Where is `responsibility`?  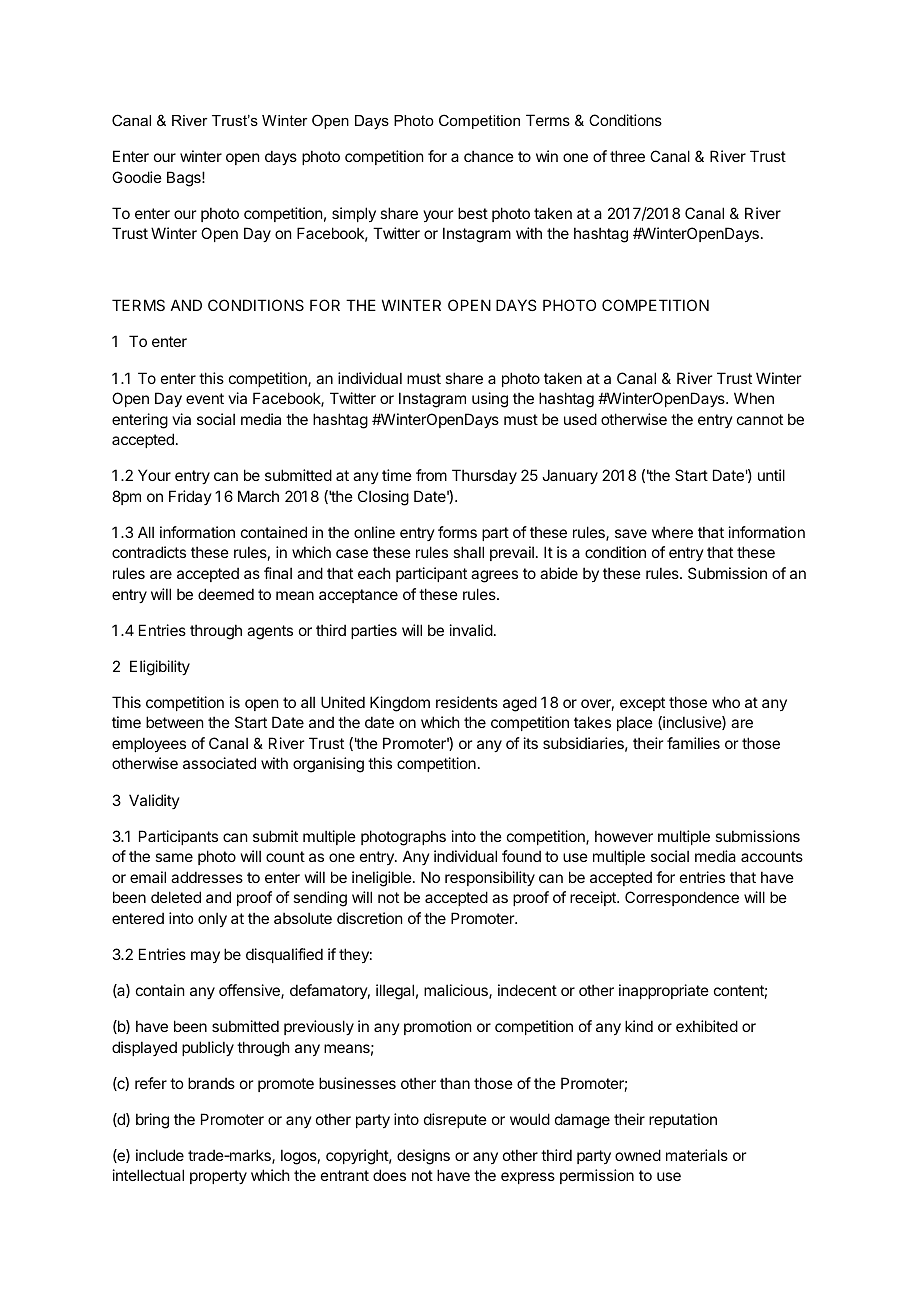 responsibility is located at coordinates (490, 878).
